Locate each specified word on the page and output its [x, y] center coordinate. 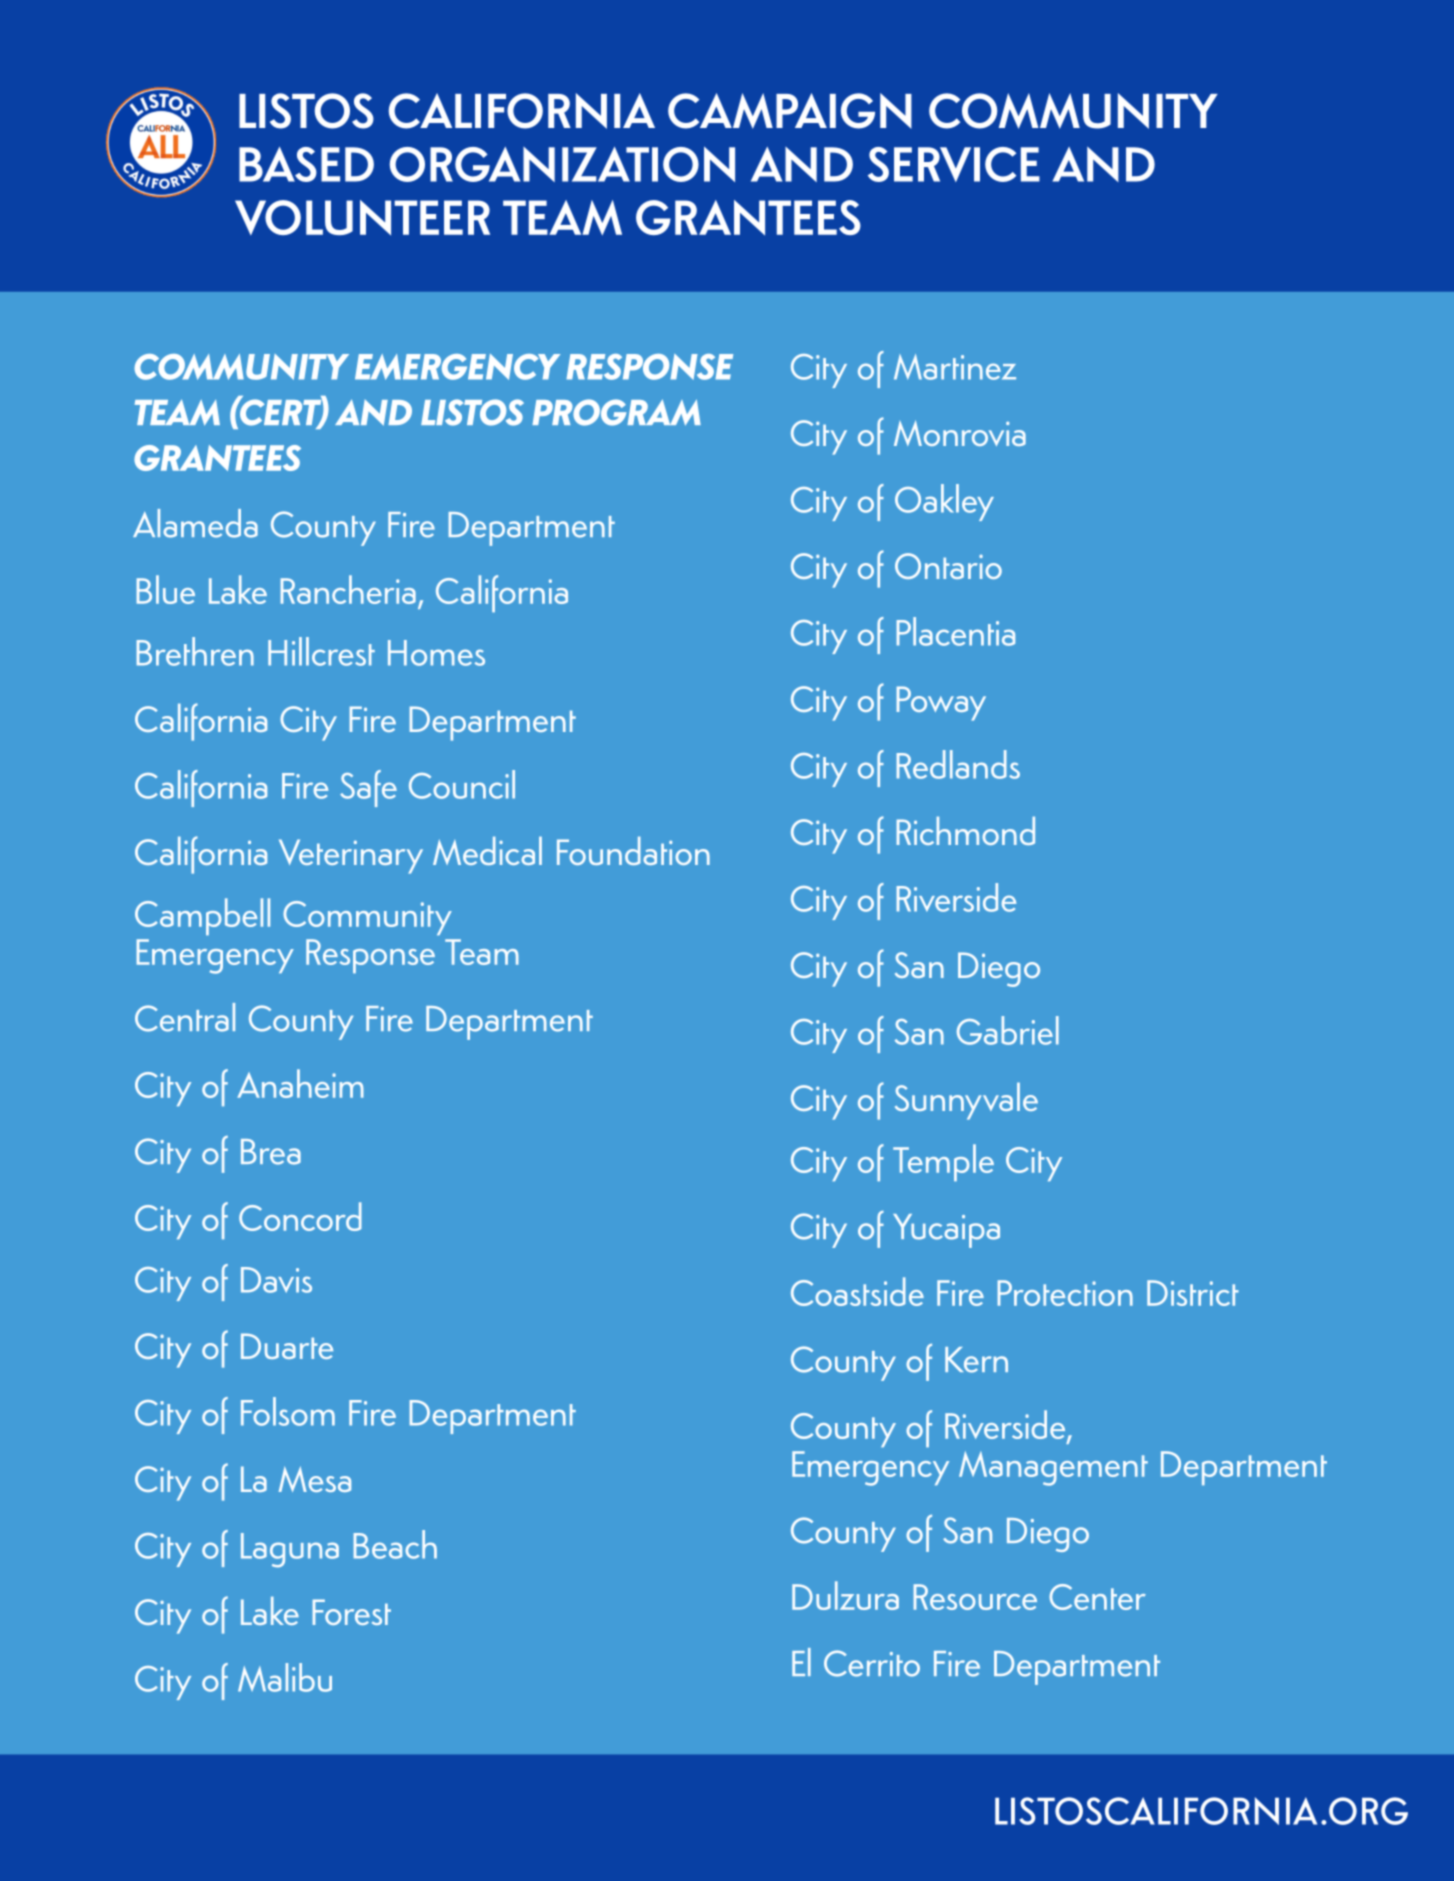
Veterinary [351, 856]
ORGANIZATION [562, 164]
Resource [975, 1597]
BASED [306, 164]
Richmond [966, 830]
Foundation [633, 850]
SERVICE [954, 164]
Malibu [285, 1677]
